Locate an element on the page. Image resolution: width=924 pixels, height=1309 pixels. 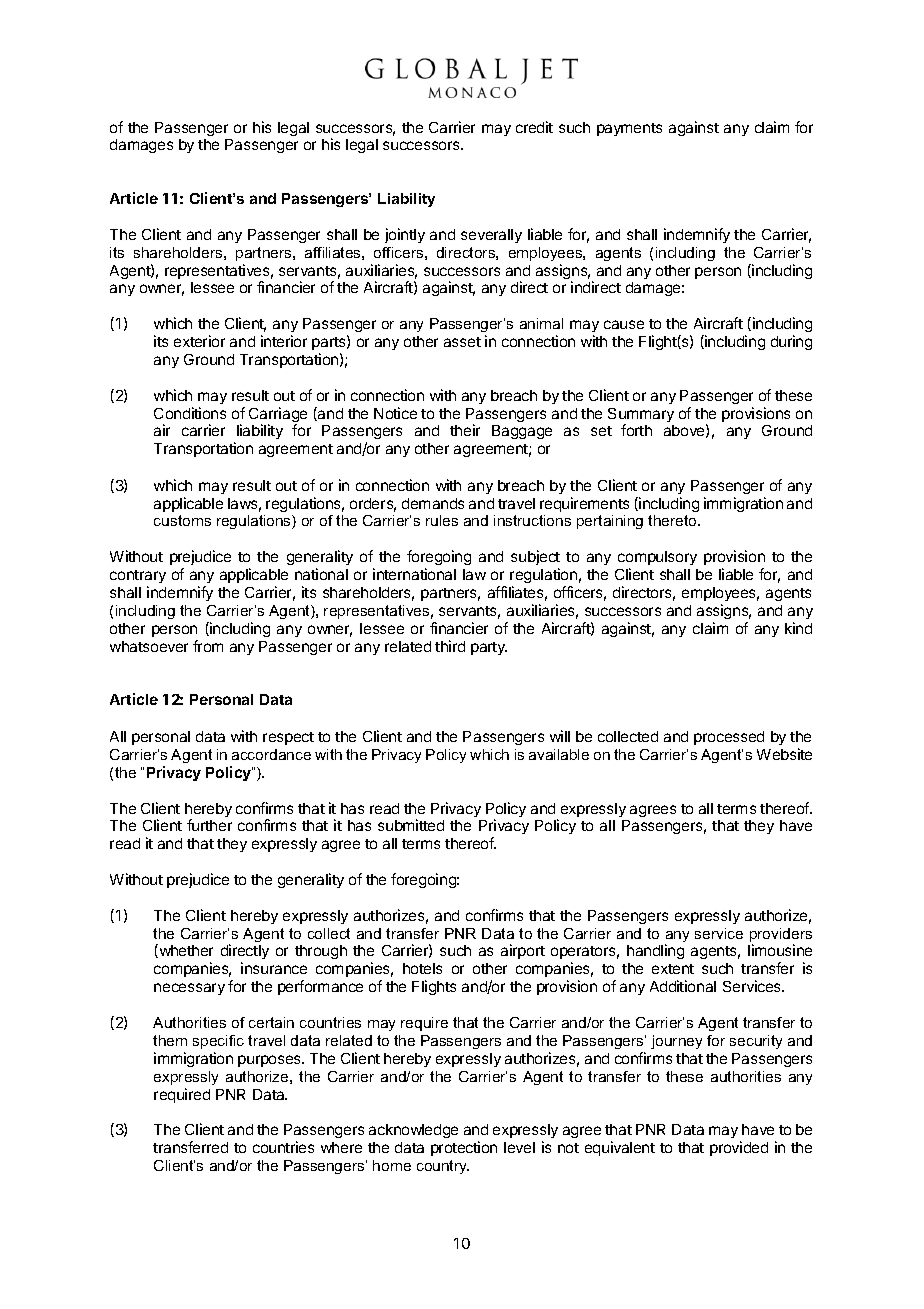
kind is located at coordinates (798, 628).
